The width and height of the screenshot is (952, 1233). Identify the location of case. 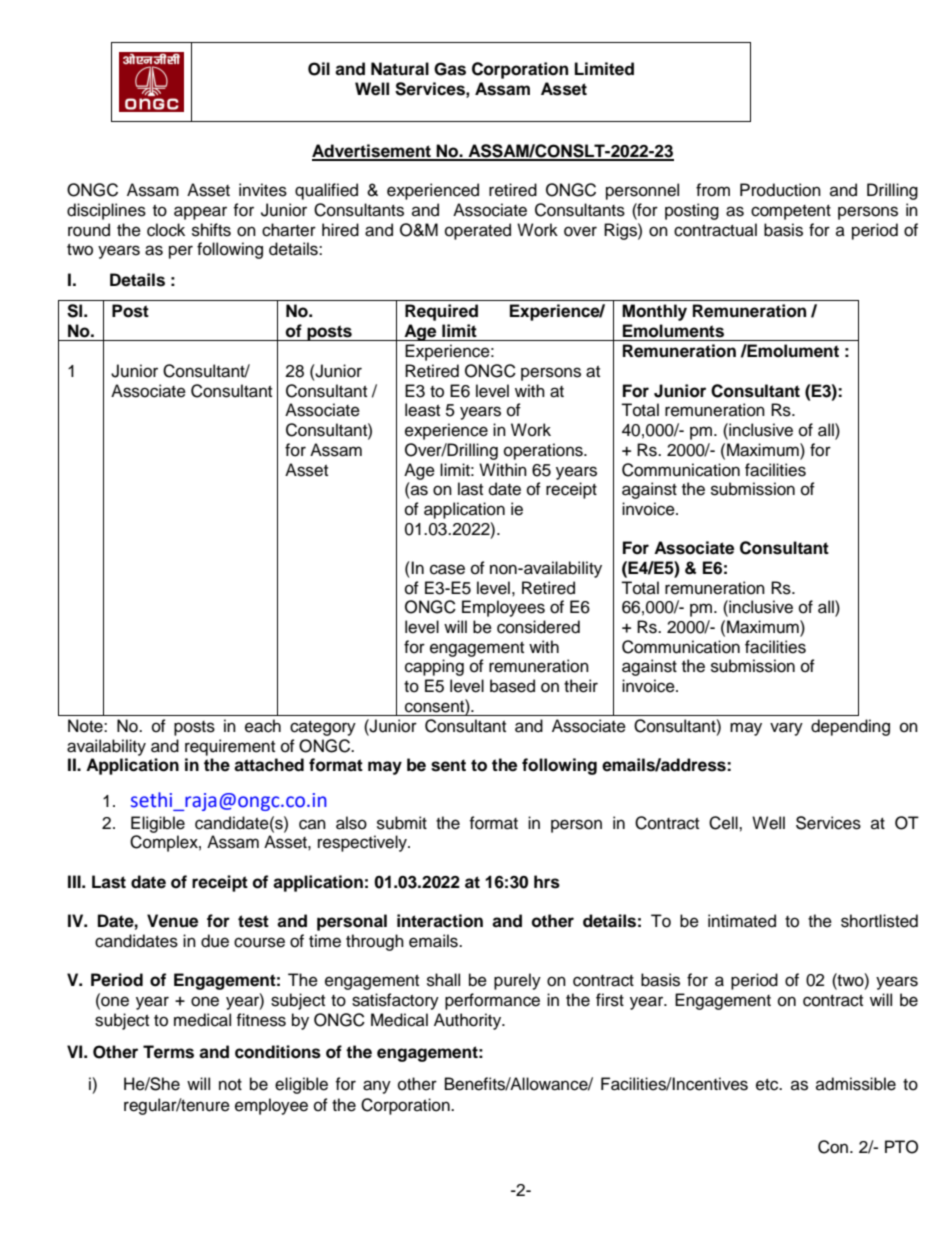
(447, 569).
